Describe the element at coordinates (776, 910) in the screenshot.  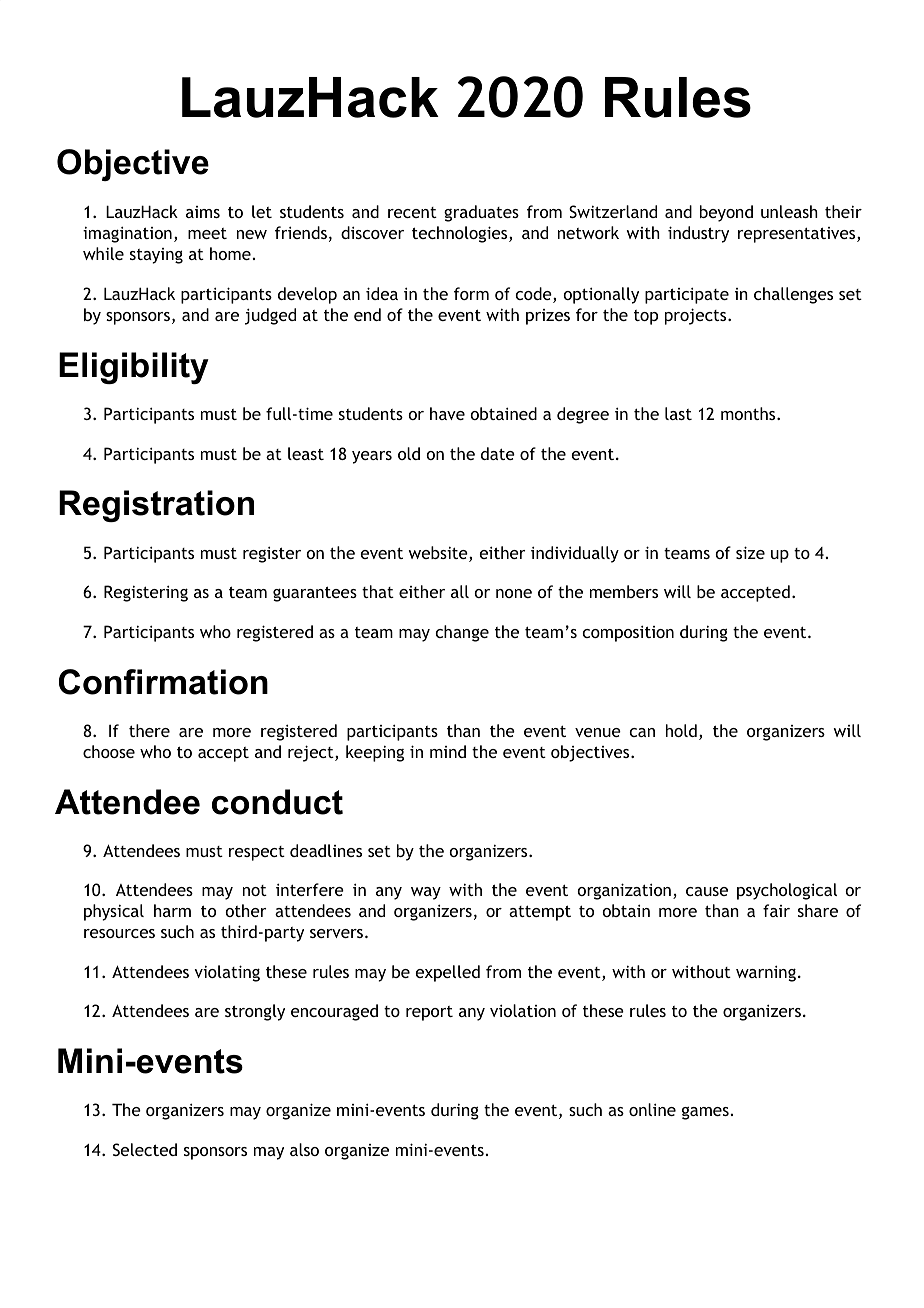
I see `fair` at that location.
